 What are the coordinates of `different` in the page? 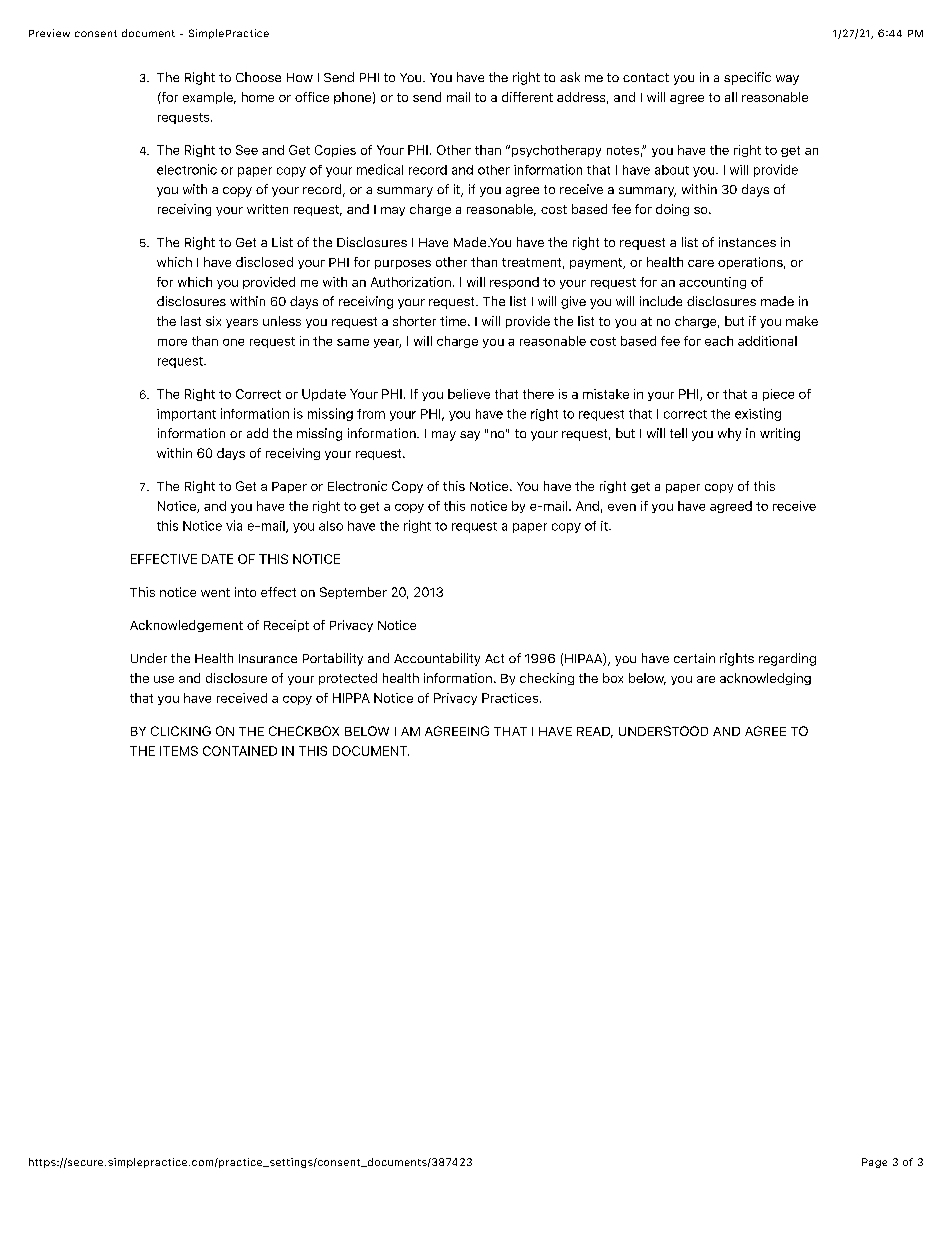 It's located at (527, 97).
